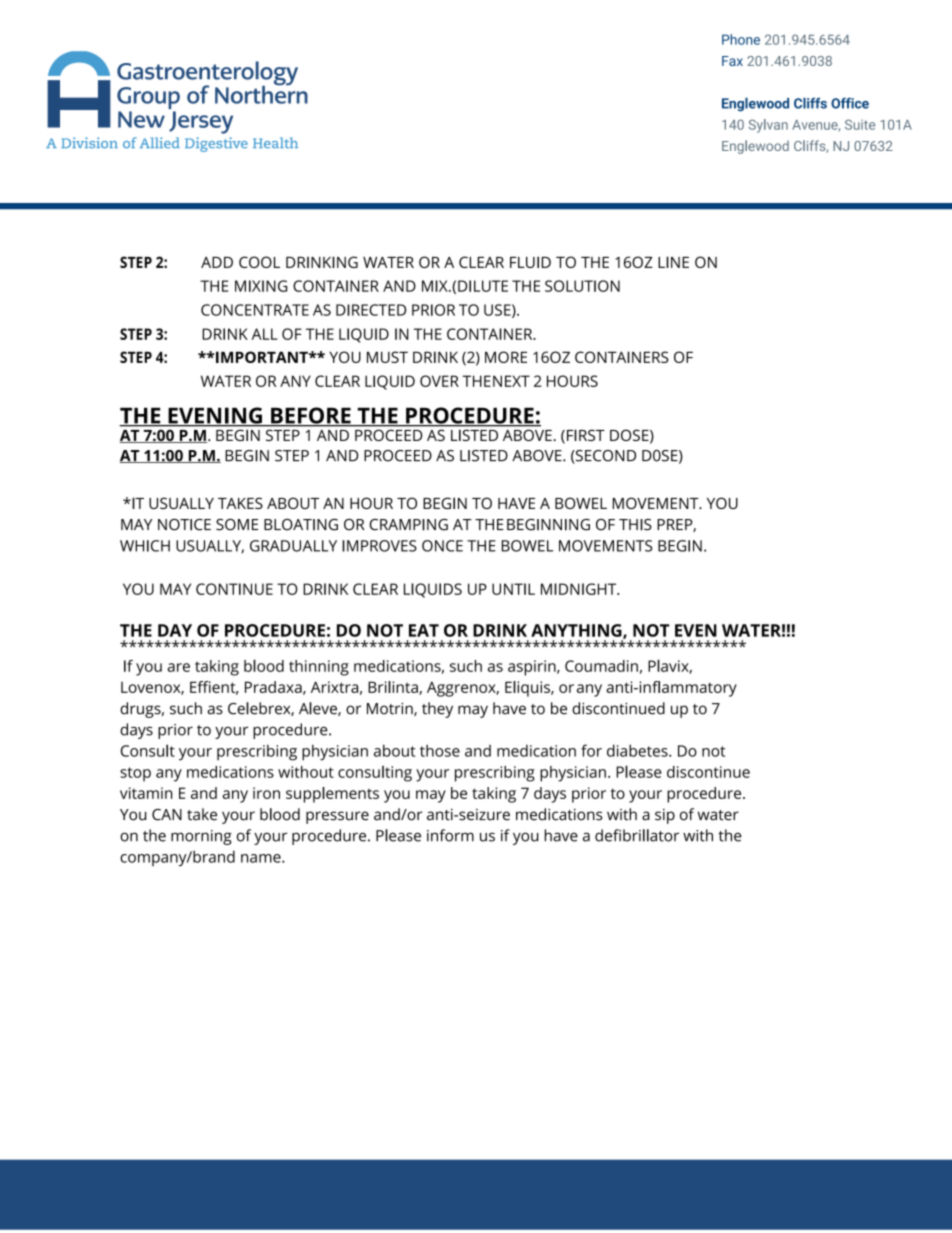  Describe the element at coordinates (530, 262) in the document. I see `FLUID` at that location.
